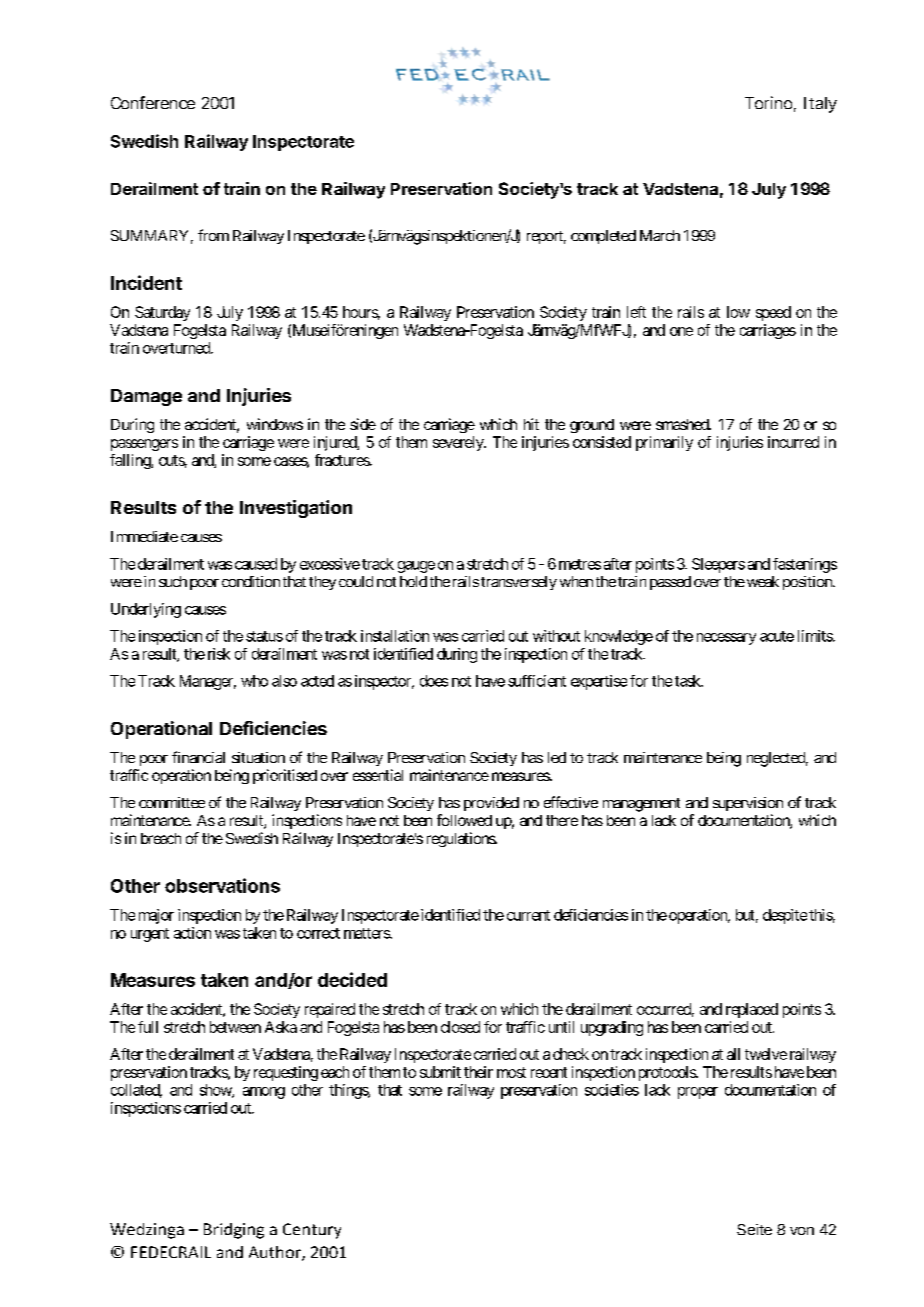  What do you see at coordinates (752, 1010) in the screenshot?
I see `replaced` at bounding box center [752, 1010].
